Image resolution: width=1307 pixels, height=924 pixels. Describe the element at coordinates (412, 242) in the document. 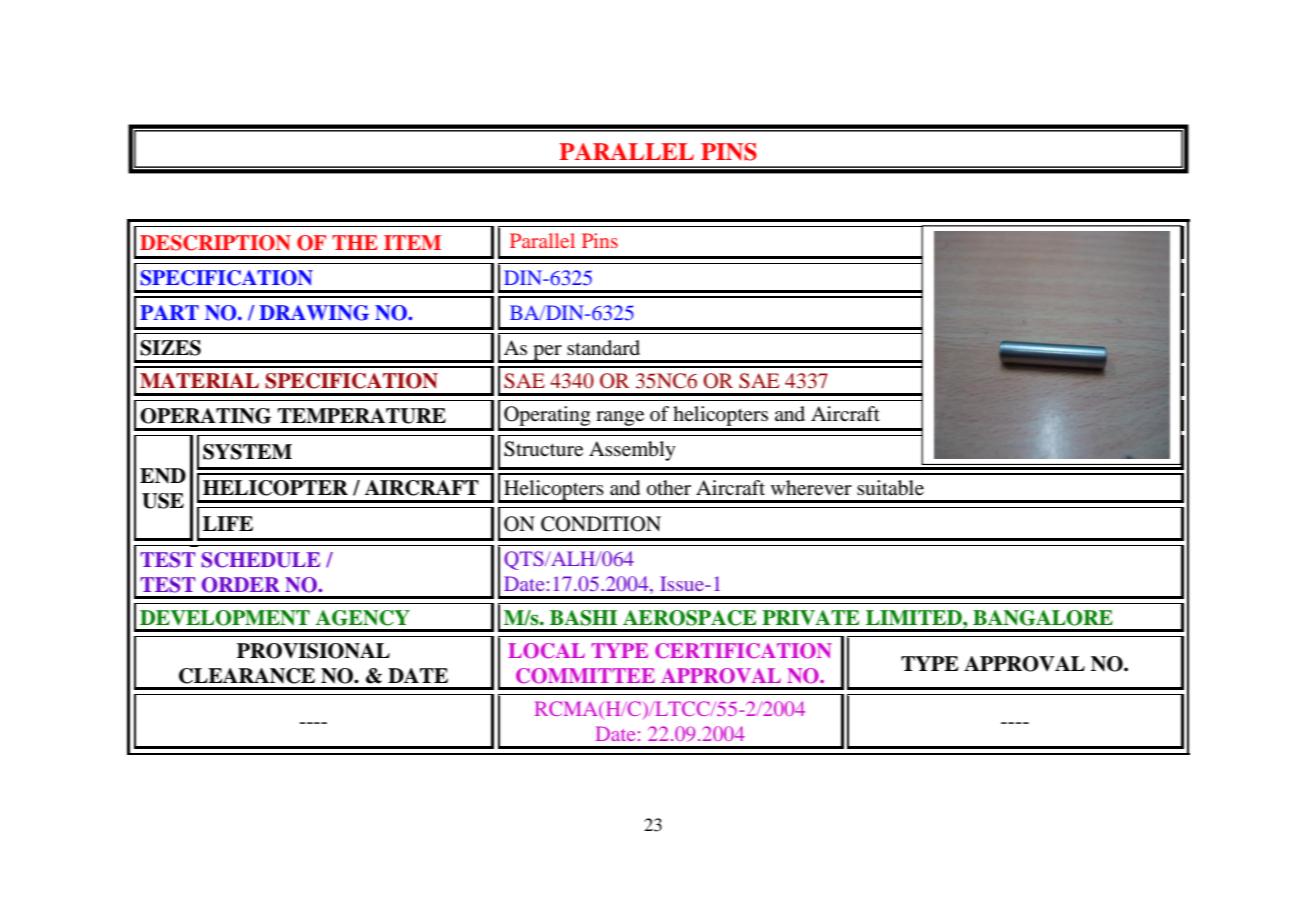

I see `ITEM` at that location.
